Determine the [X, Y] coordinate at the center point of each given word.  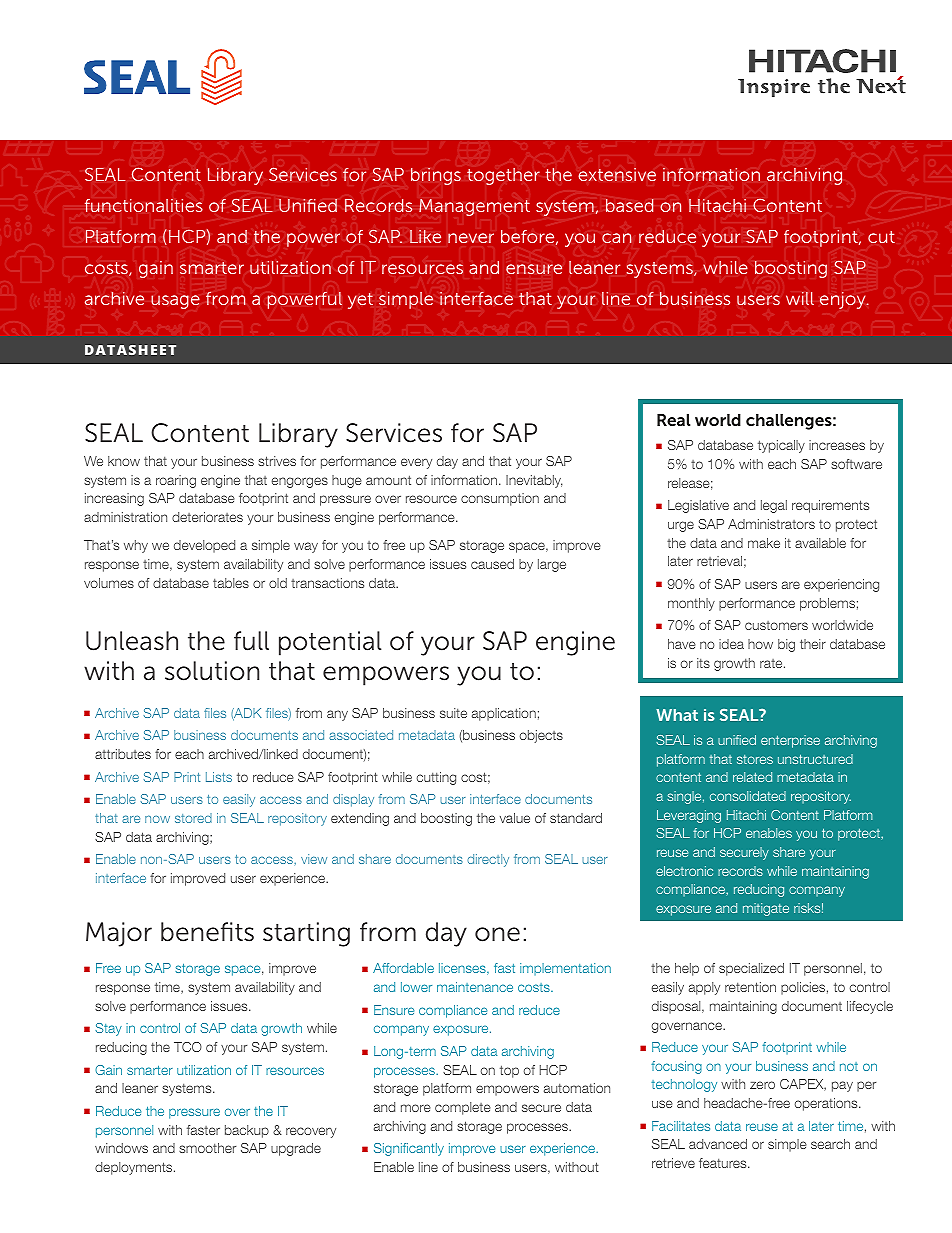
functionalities [144, 206]
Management [474, 207]
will [800, 298]
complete [463, 1108]
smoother [207, 1148]
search [830, 1144]
